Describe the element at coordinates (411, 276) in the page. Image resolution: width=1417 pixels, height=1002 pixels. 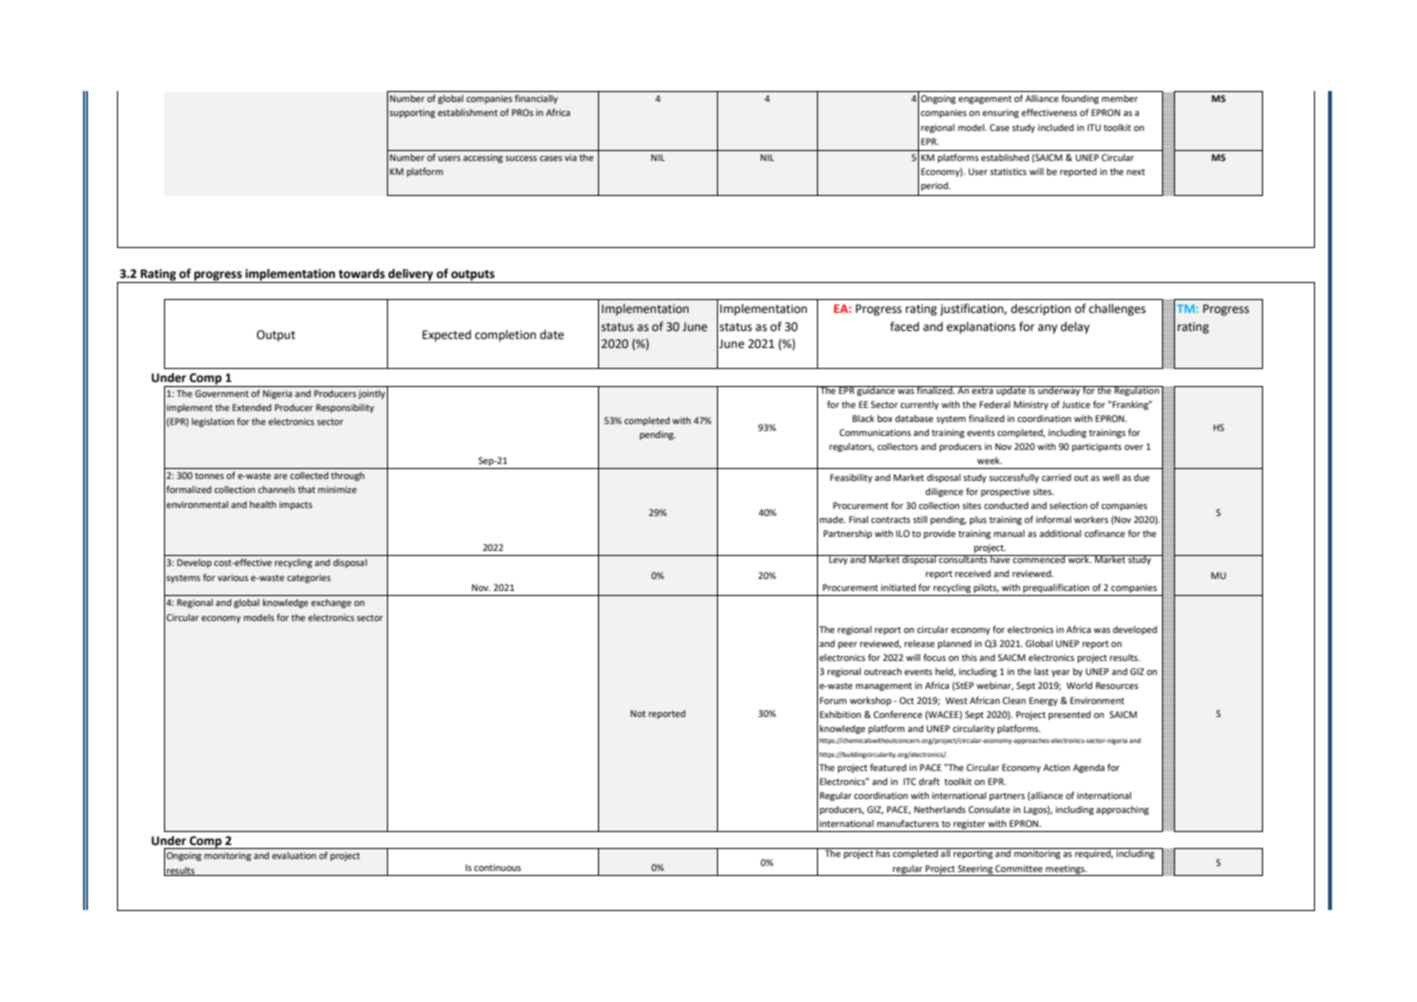
I see `delivery` at that location.
